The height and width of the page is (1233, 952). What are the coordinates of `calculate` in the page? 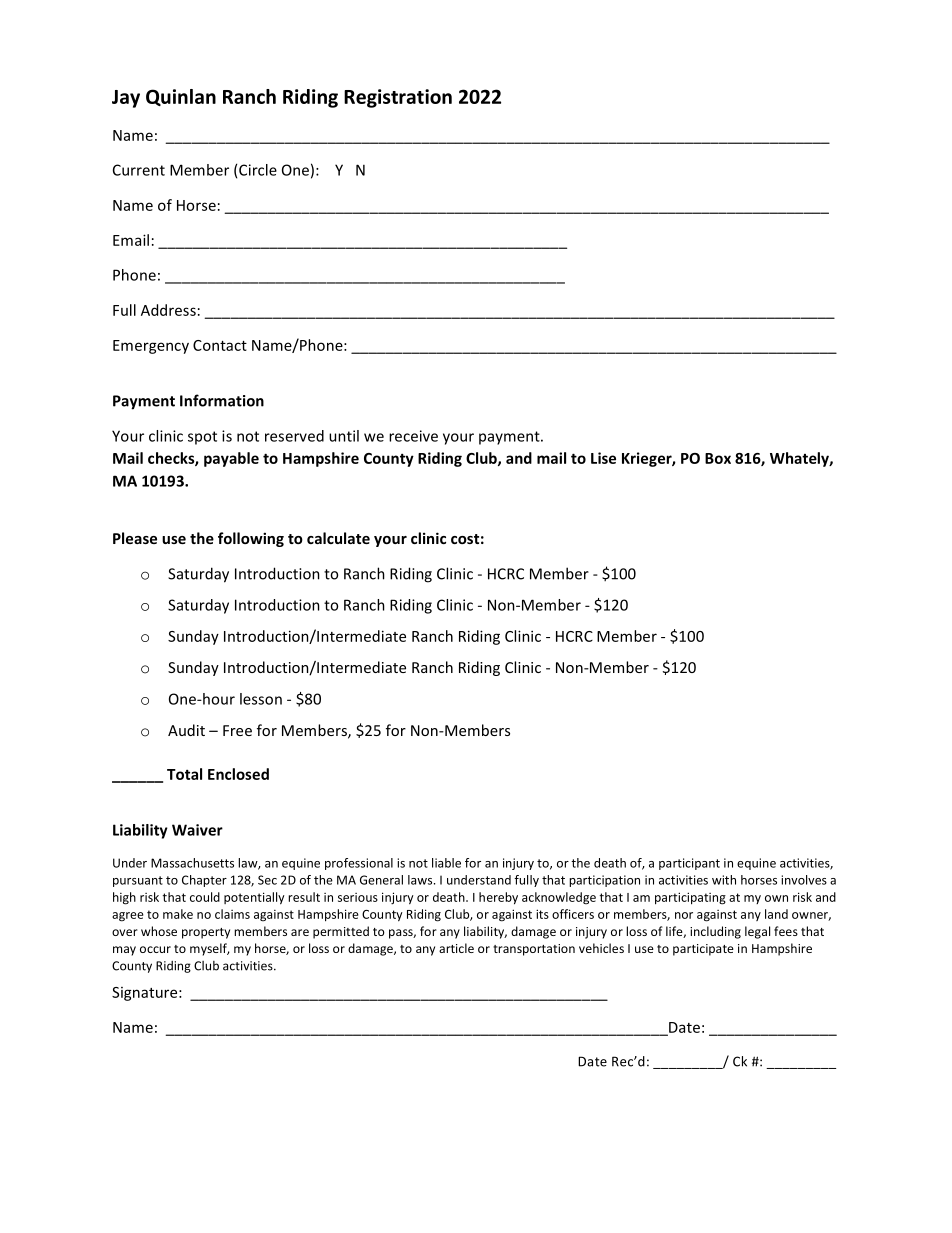 It's located at (338, 538).
